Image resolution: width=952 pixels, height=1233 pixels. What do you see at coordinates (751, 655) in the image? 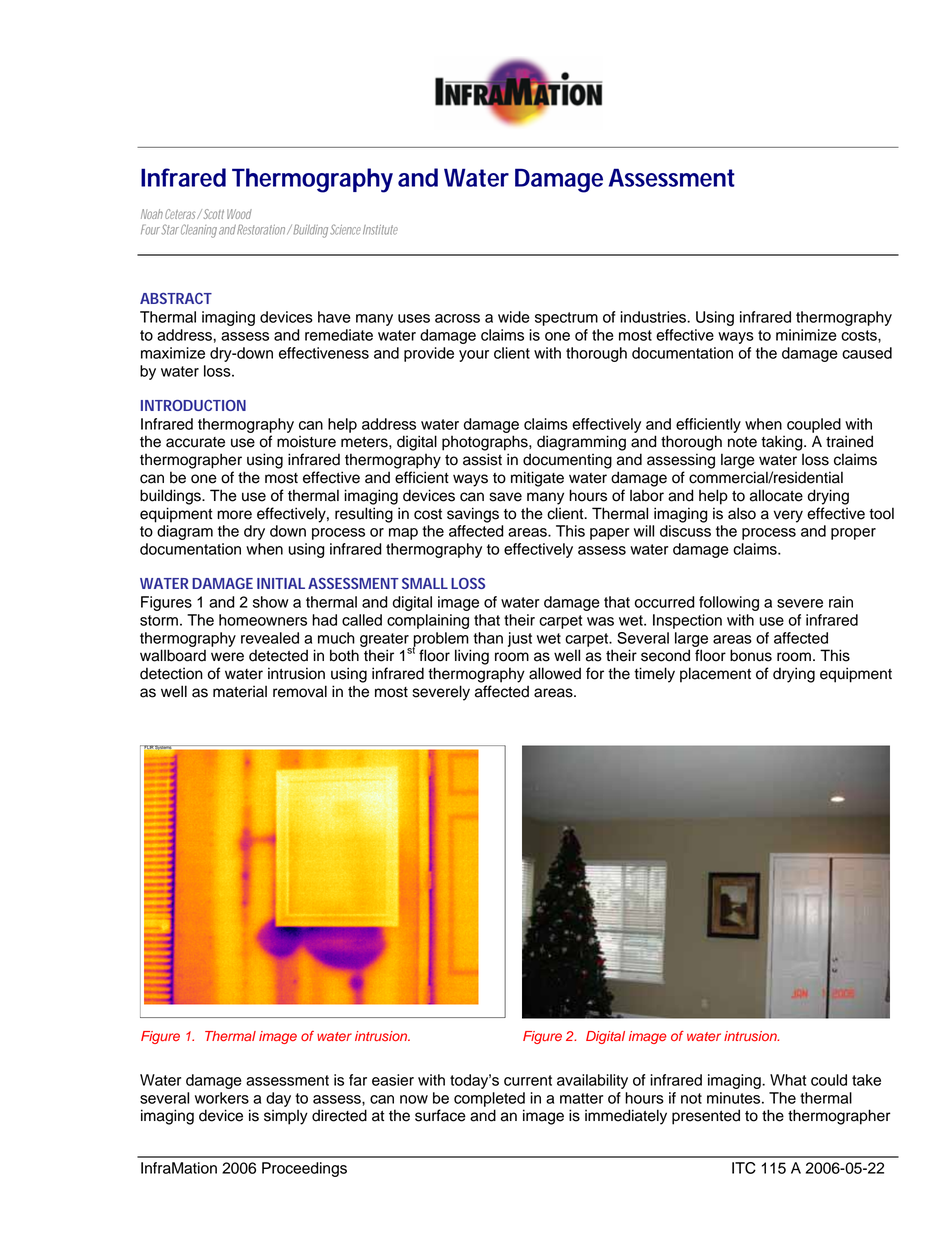
I see `bonus` at bounding box center [751, 655].
